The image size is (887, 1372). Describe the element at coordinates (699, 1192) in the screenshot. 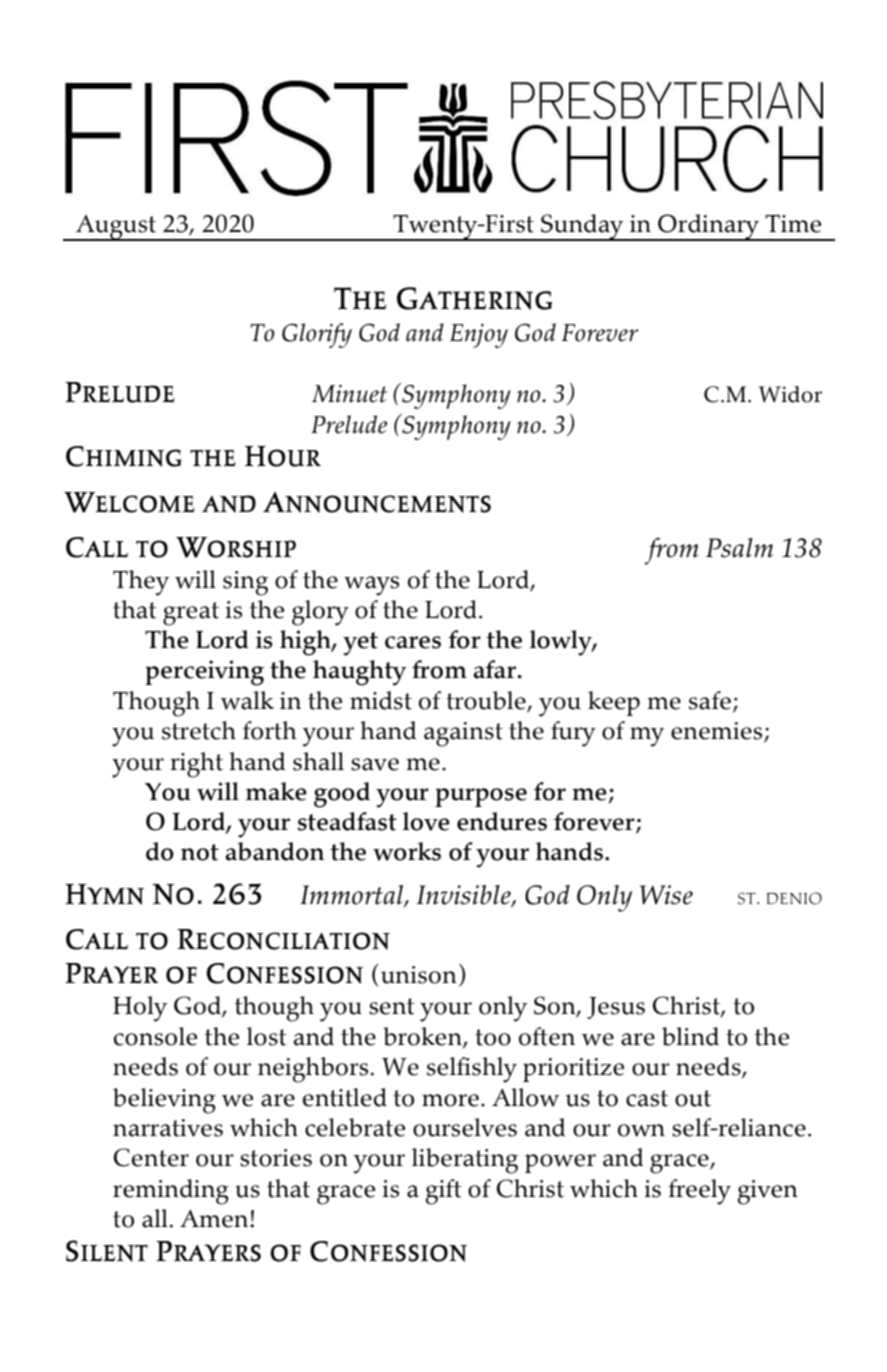

I see `freely` at that location.
